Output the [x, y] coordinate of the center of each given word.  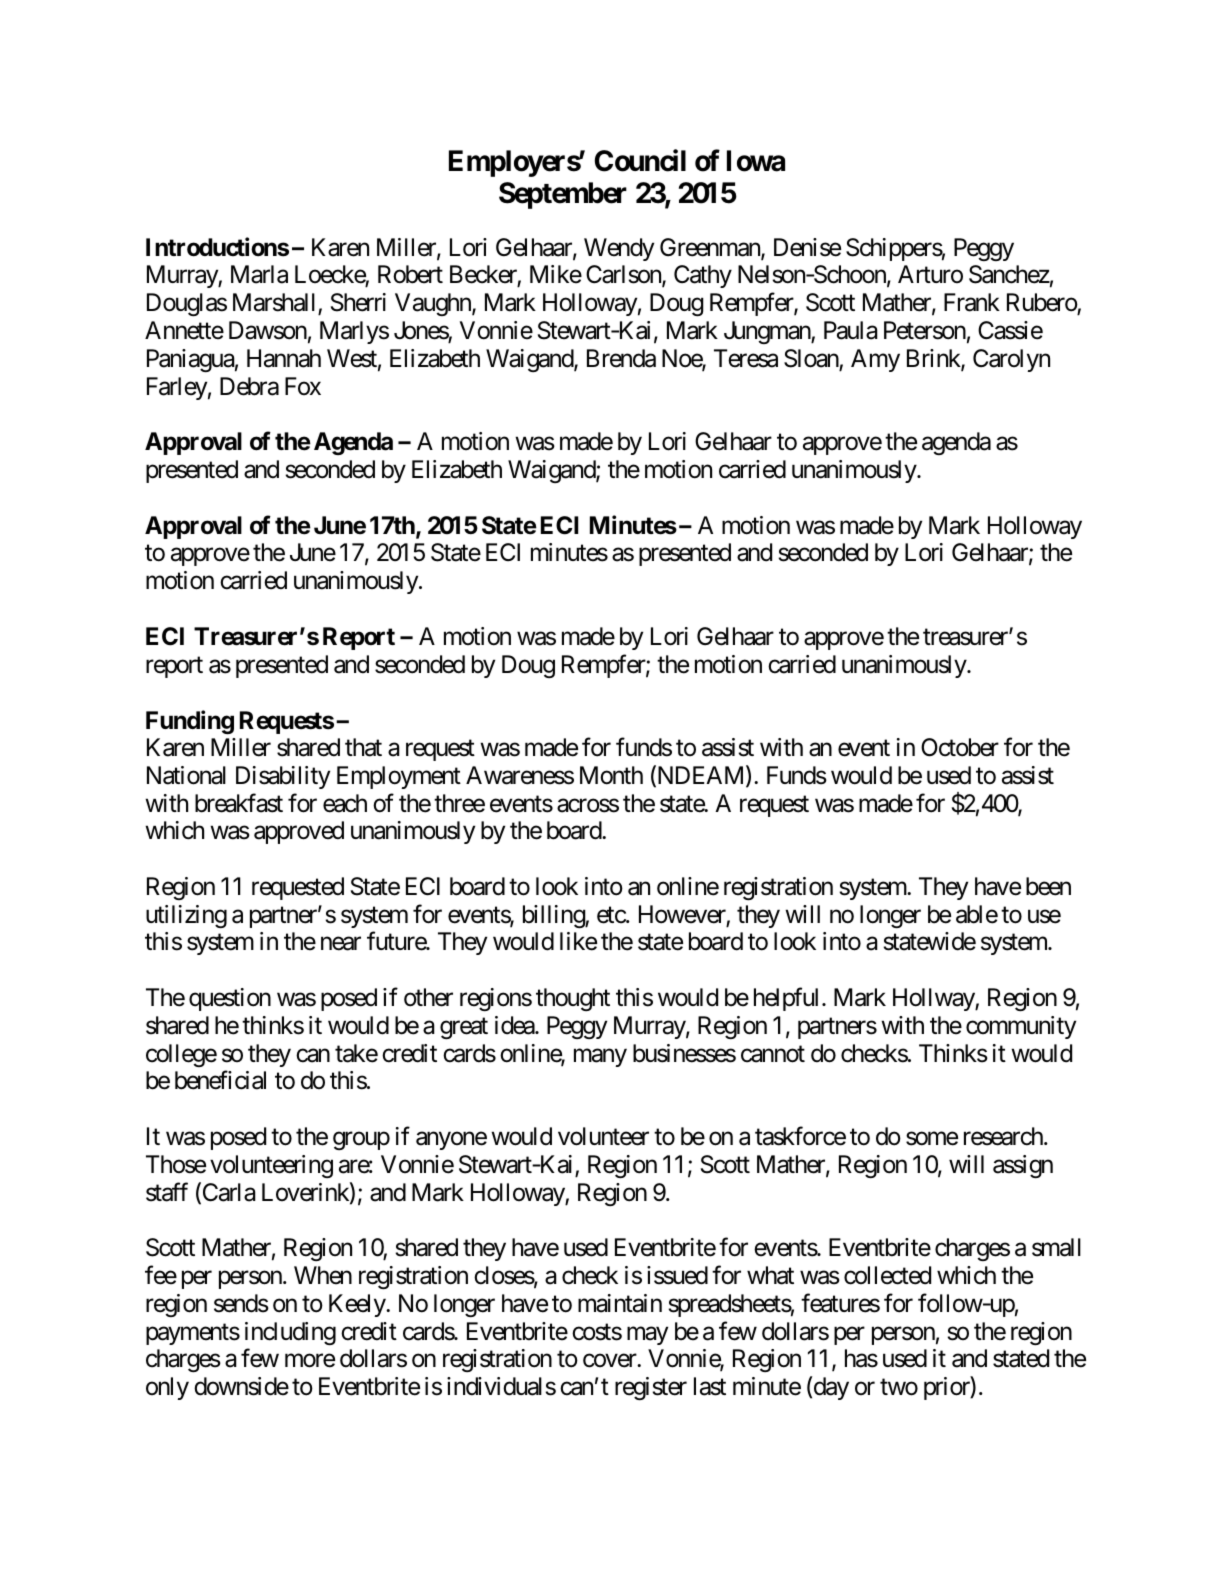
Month [611, 775]
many [600, 1058]
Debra [249, 386]
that [363, 747]
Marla [259, 274]
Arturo [930, 274]
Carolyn [1011, 360]
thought [573, 999]
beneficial [220, 1080]
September [563, 195]
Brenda [621, 358]
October [960, 747]
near [341, 944]
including [290, 1333]
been [1048, 886]
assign [1023, 1166]
